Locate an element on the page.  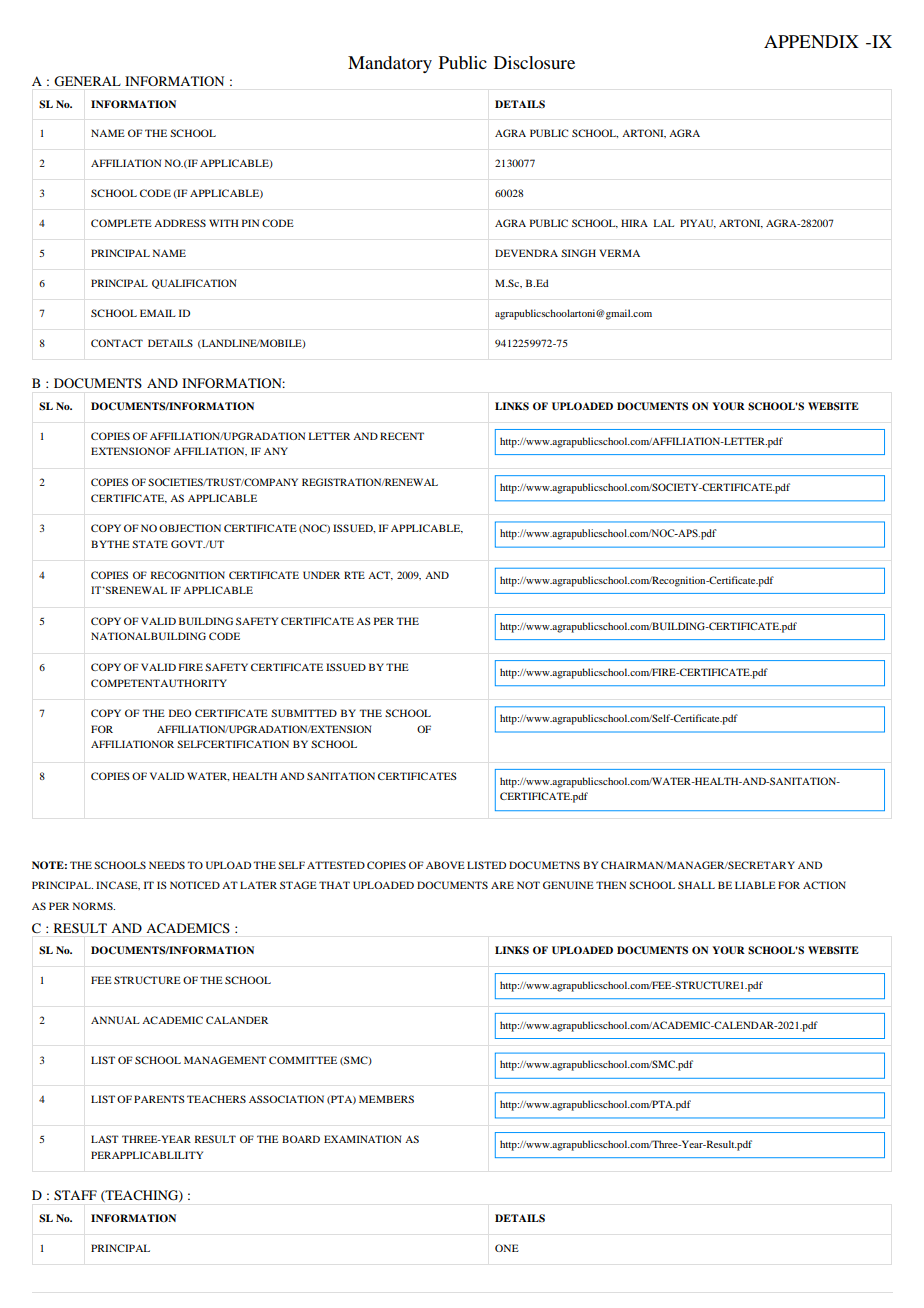
NEEDS is located at coordinates (167, 865).
